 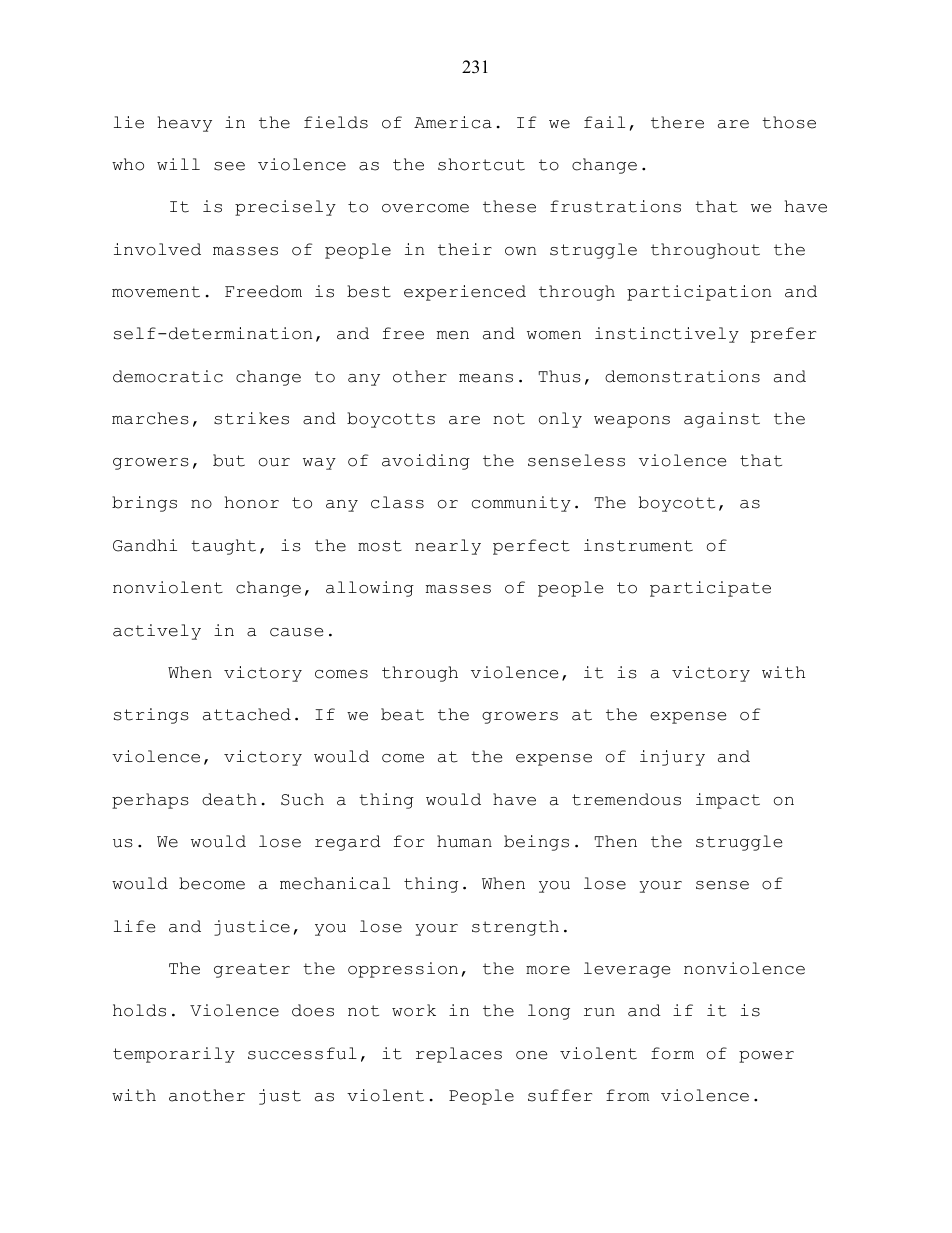 What do you see at coordinates (229, 166) in the image?
I see `see` at bounding box center [229, 166].
